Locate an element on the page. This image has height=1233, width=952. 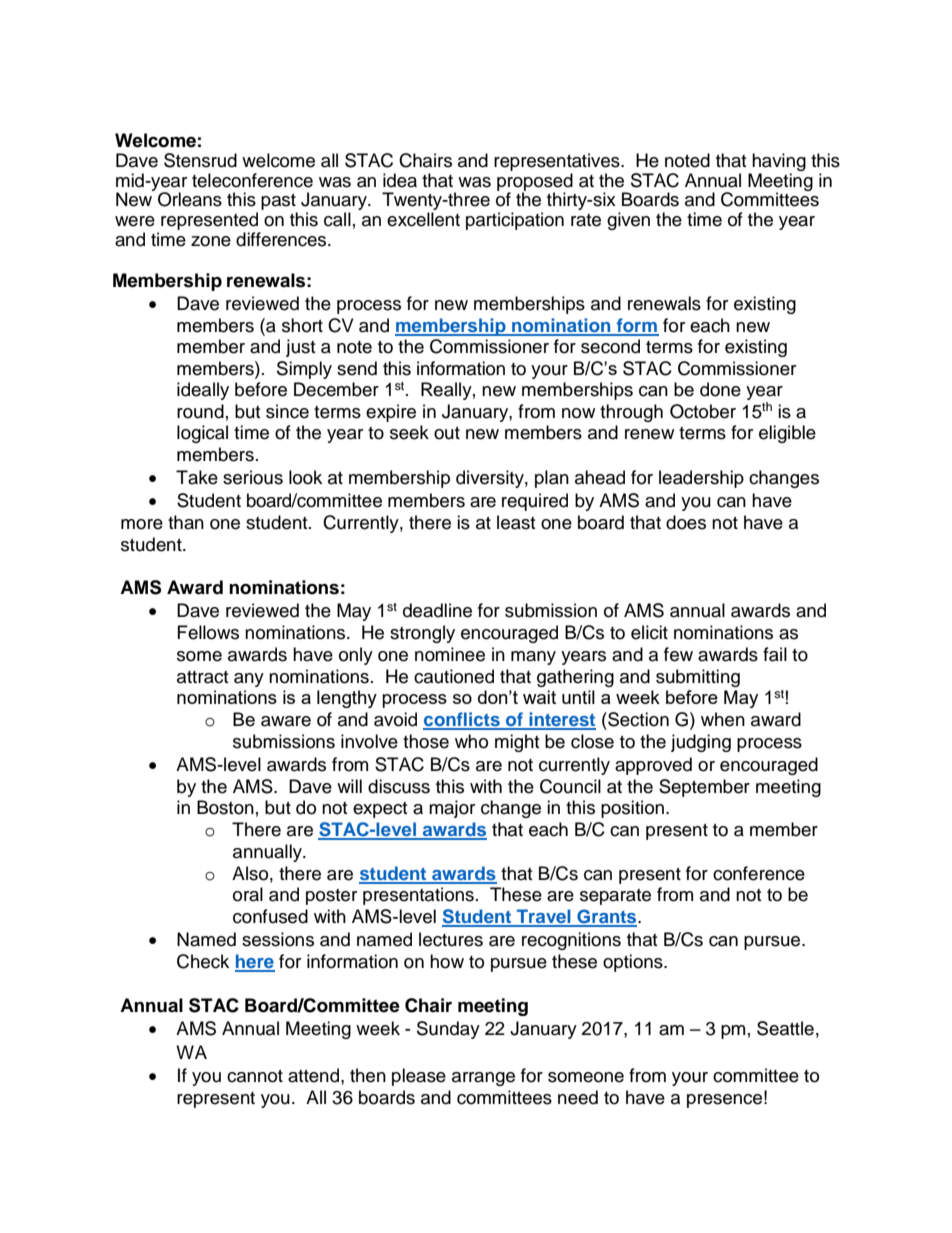
Take is located at coordinates (197, 477).
